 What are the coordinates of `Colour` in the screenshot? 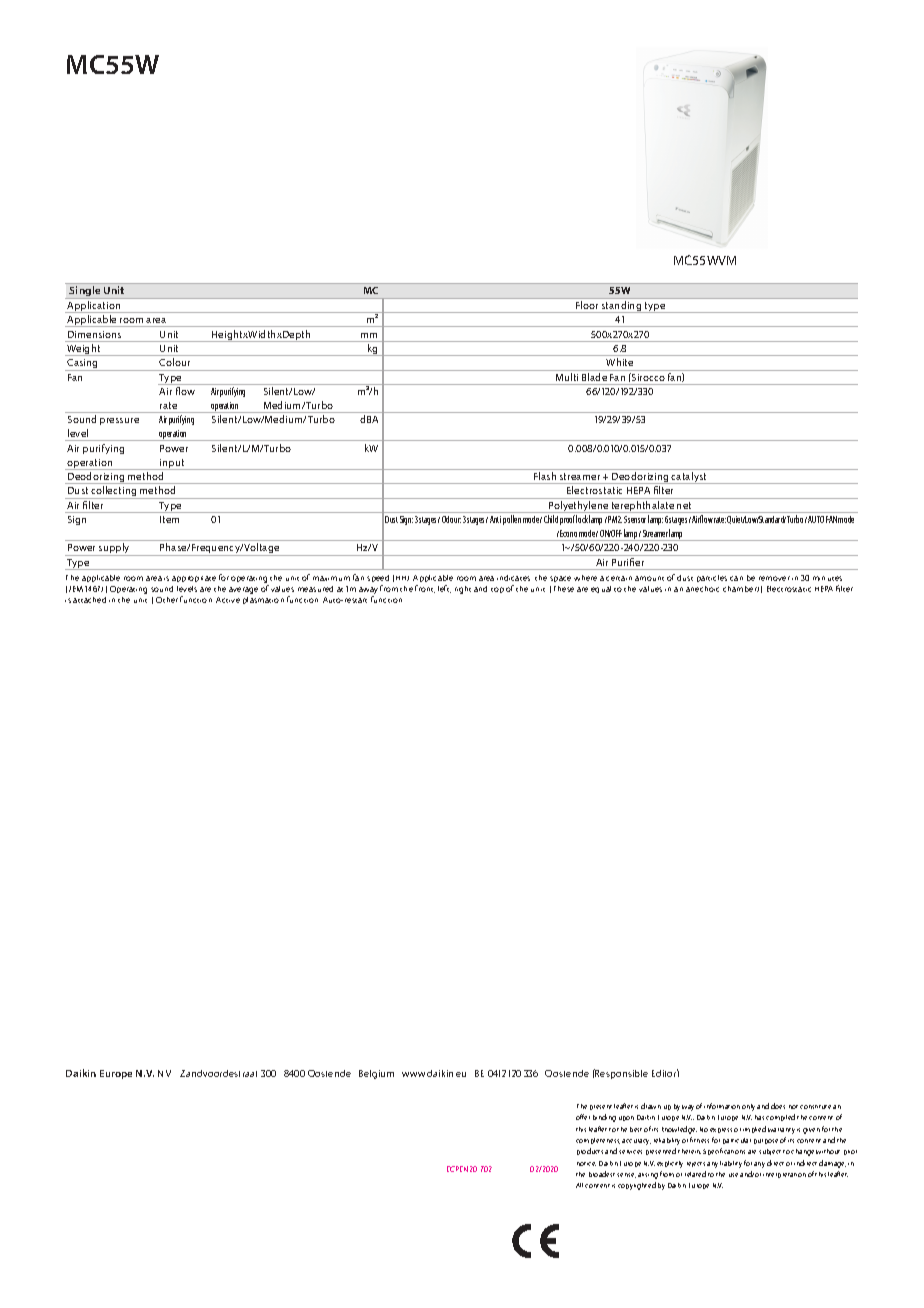 It's located at (174, 362).
